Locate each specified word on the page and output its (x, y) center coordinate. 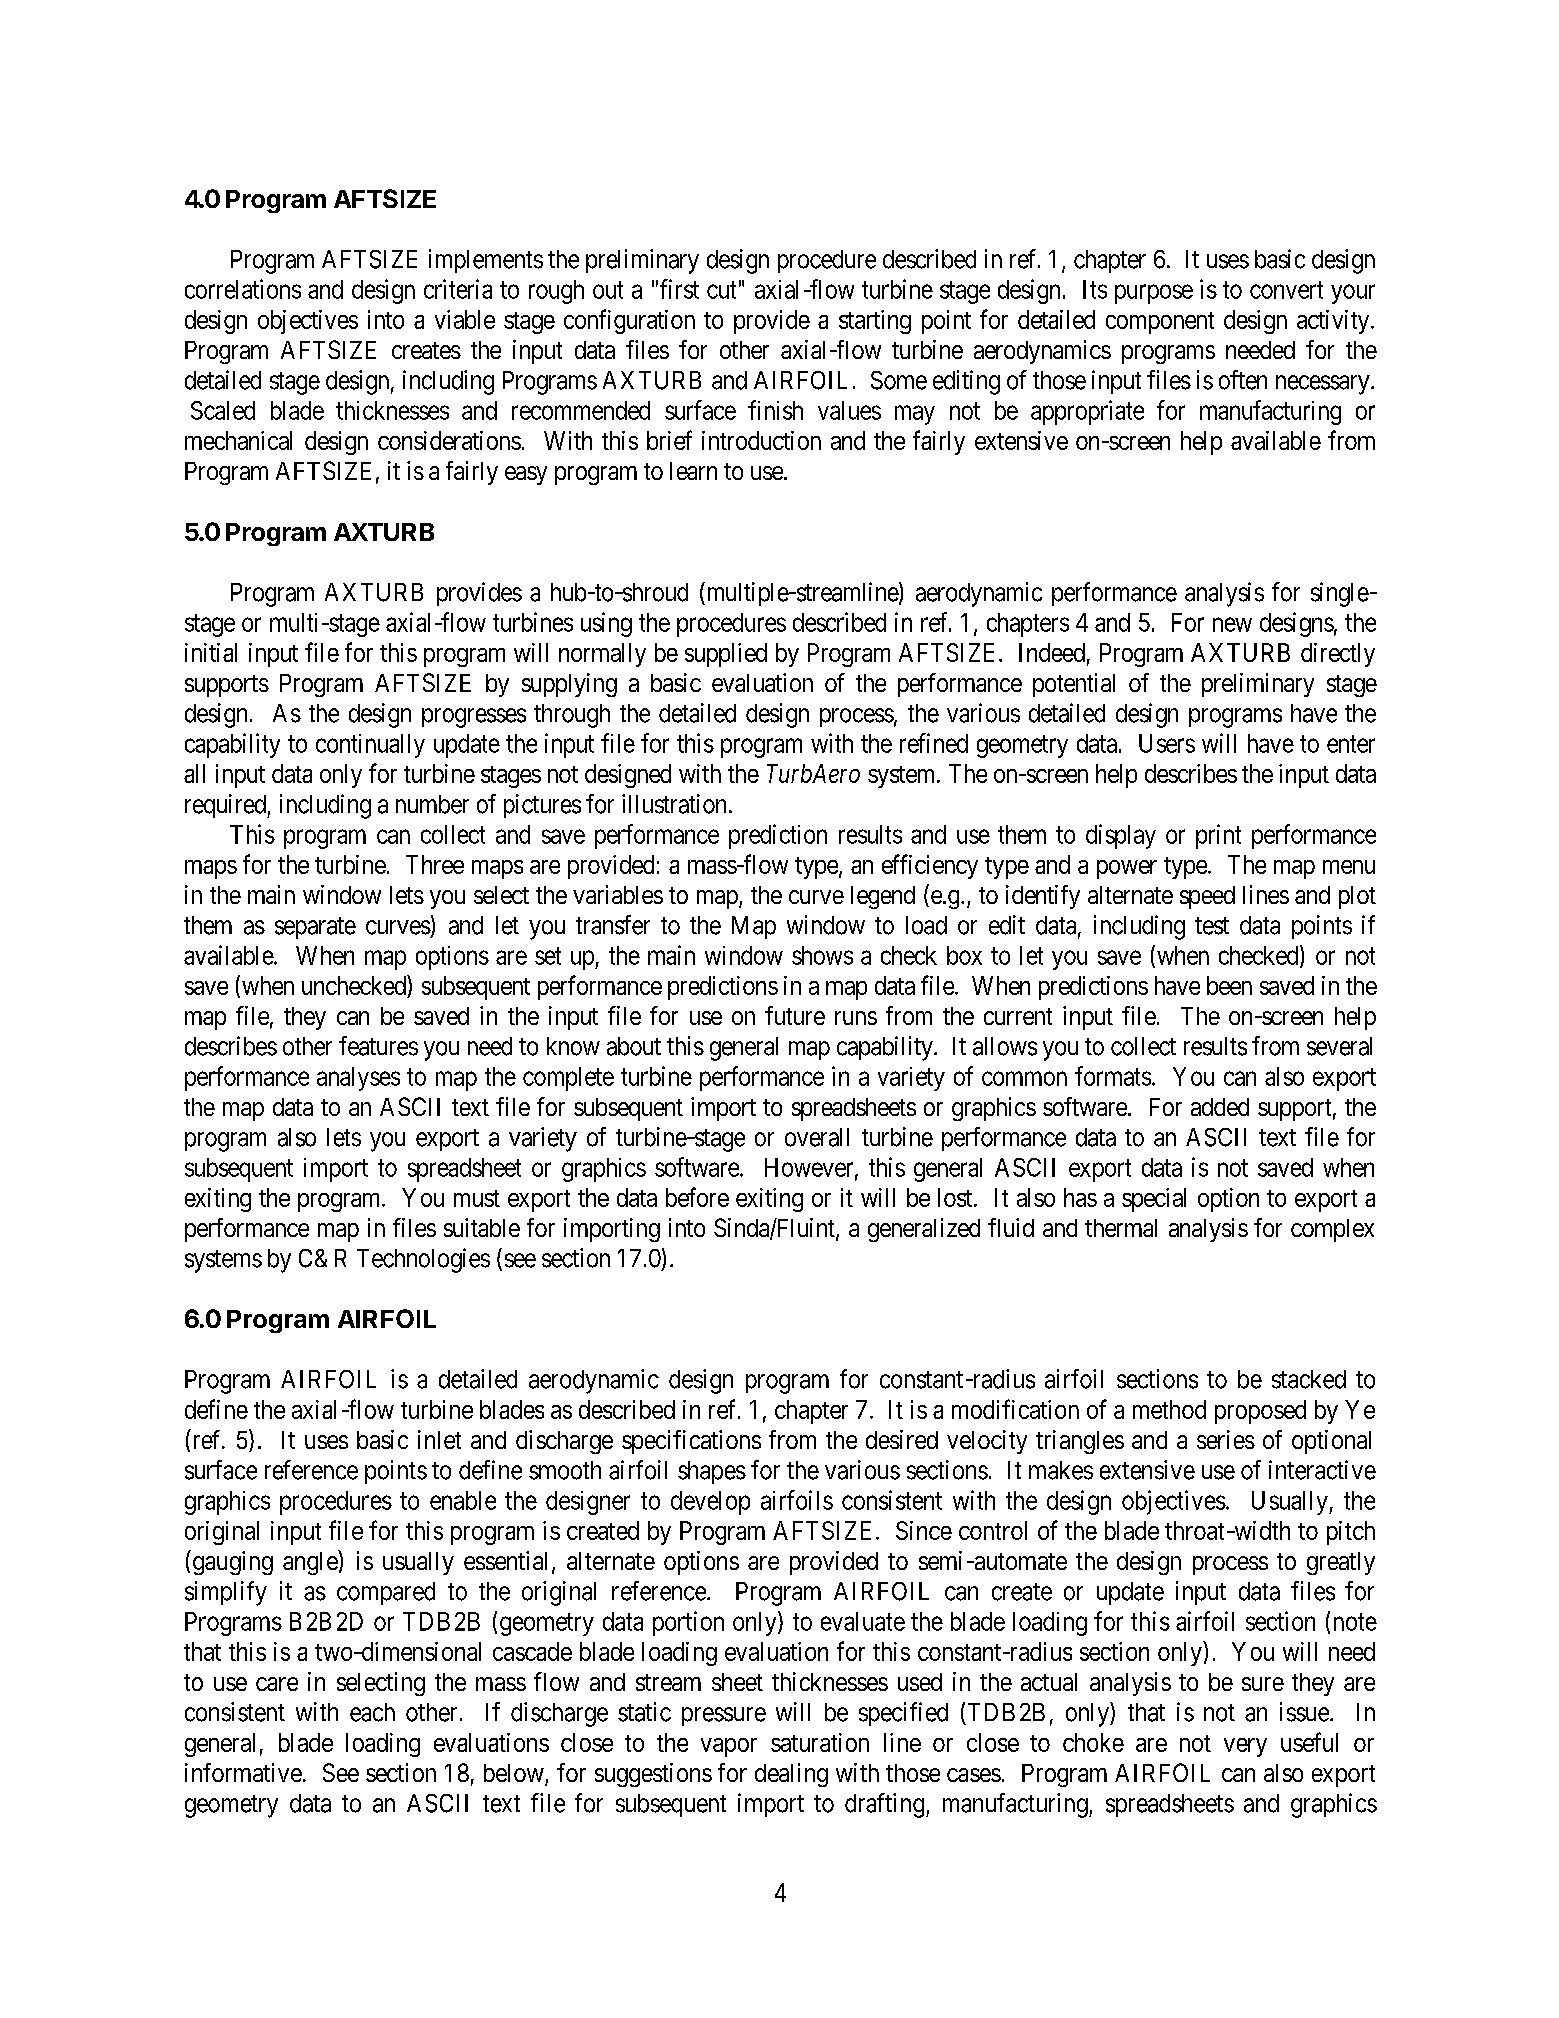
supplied (726, 655)
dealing (791, 1775)
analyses (358, 1079)
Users (1167, 743)
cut (721, 290)
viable (465, 319)
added (1220, 1107)
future (795, 1015)
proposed (1260, 1412)
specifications (691, 1442)
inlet (439, 1439)
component (1160, 323)
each (372, 1712)
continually (370, 746)
